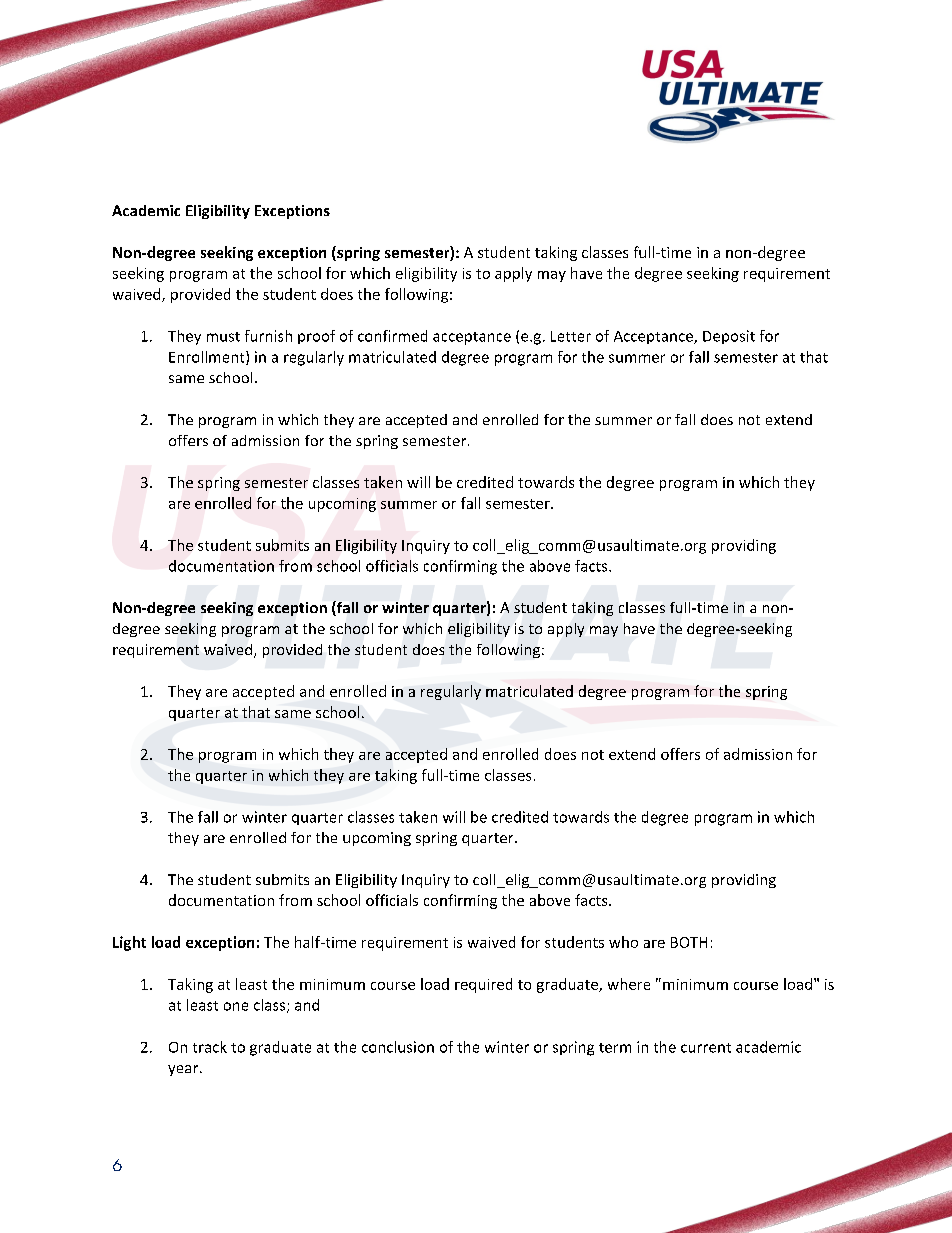 This screenshot has width=952, height=1233. What do you see at coordinates (729, 337) in the screenshot?
I see `Deposit` at bounding box center [729, 337].
